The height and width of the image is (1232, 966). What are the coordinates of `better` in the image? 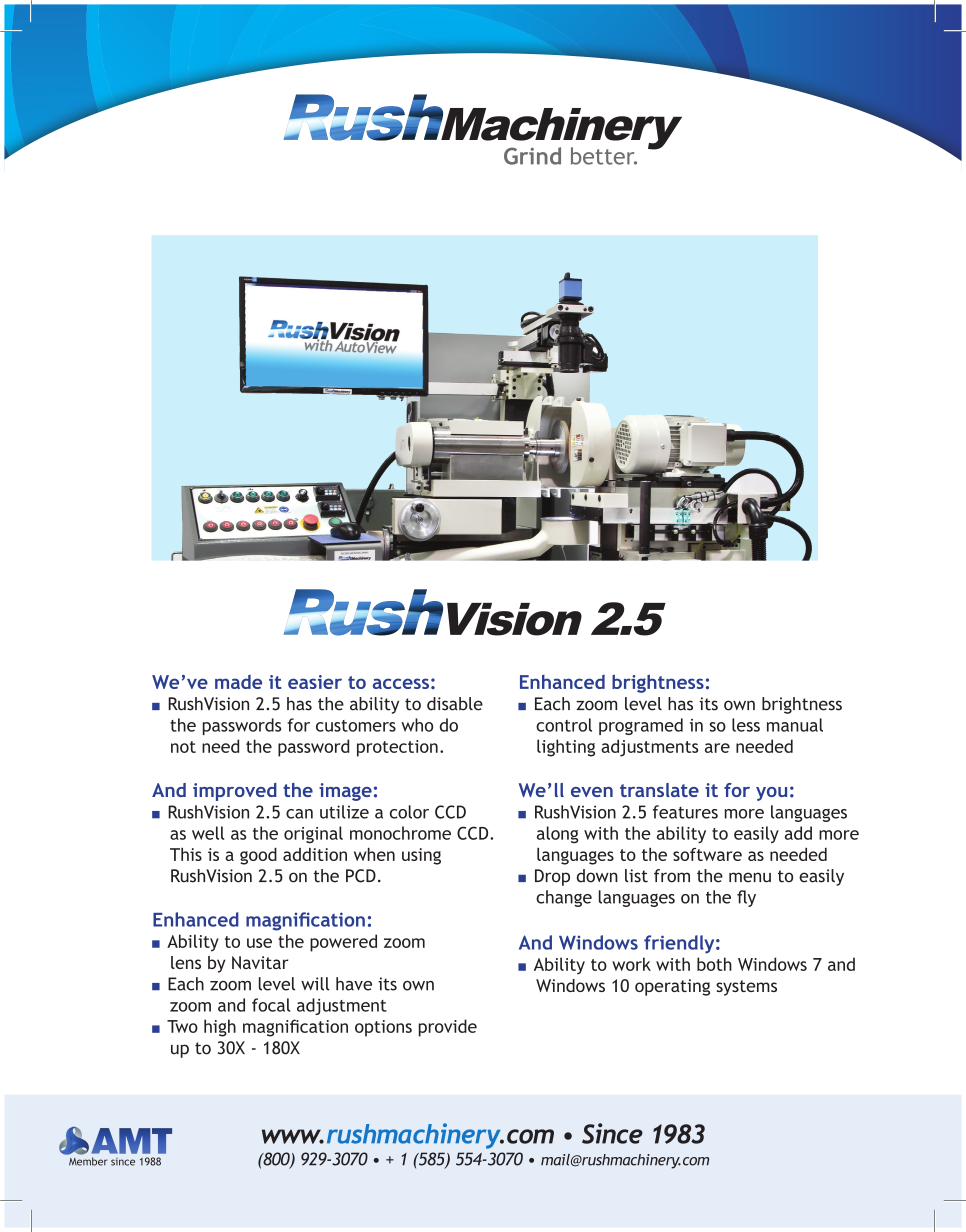 It's located at (604, 156).
